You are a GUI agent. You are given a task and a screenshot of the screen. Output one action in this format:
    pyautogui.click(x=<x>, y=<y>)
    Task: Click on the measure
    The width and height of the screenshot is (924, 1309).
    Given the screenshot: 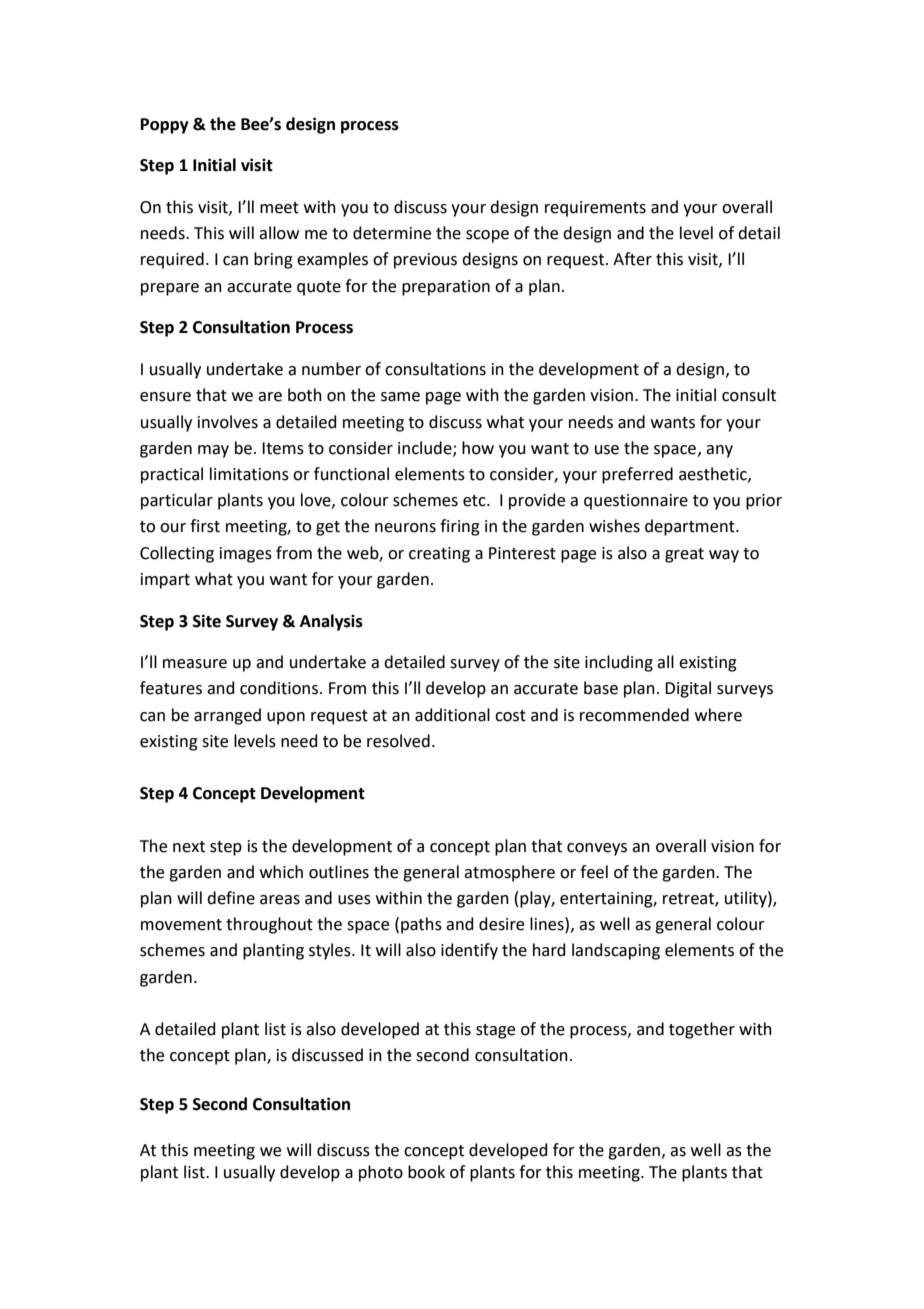 What is the action you would take?
    pyautogui.click(x=195, y=664)
